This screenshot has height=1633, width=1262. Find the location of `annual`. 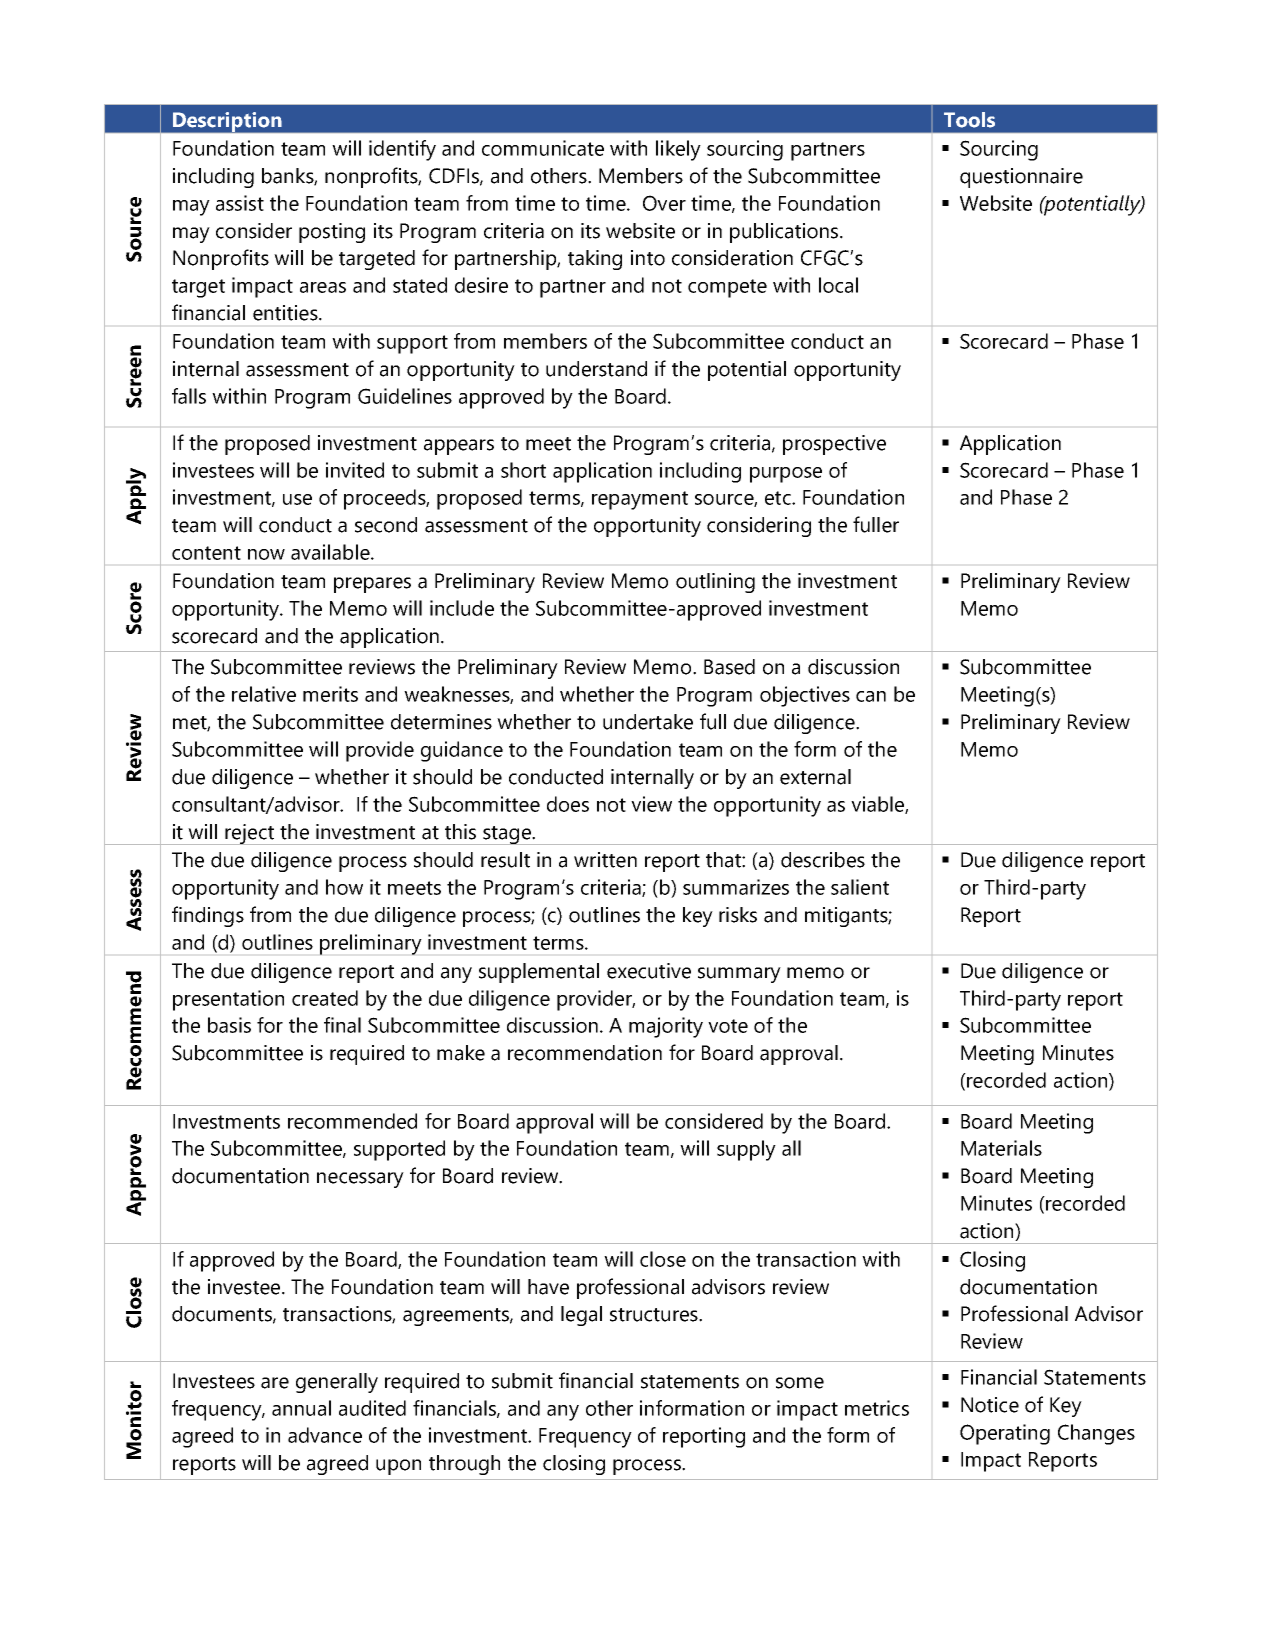

annual is located at coordinates (301, 1408).
